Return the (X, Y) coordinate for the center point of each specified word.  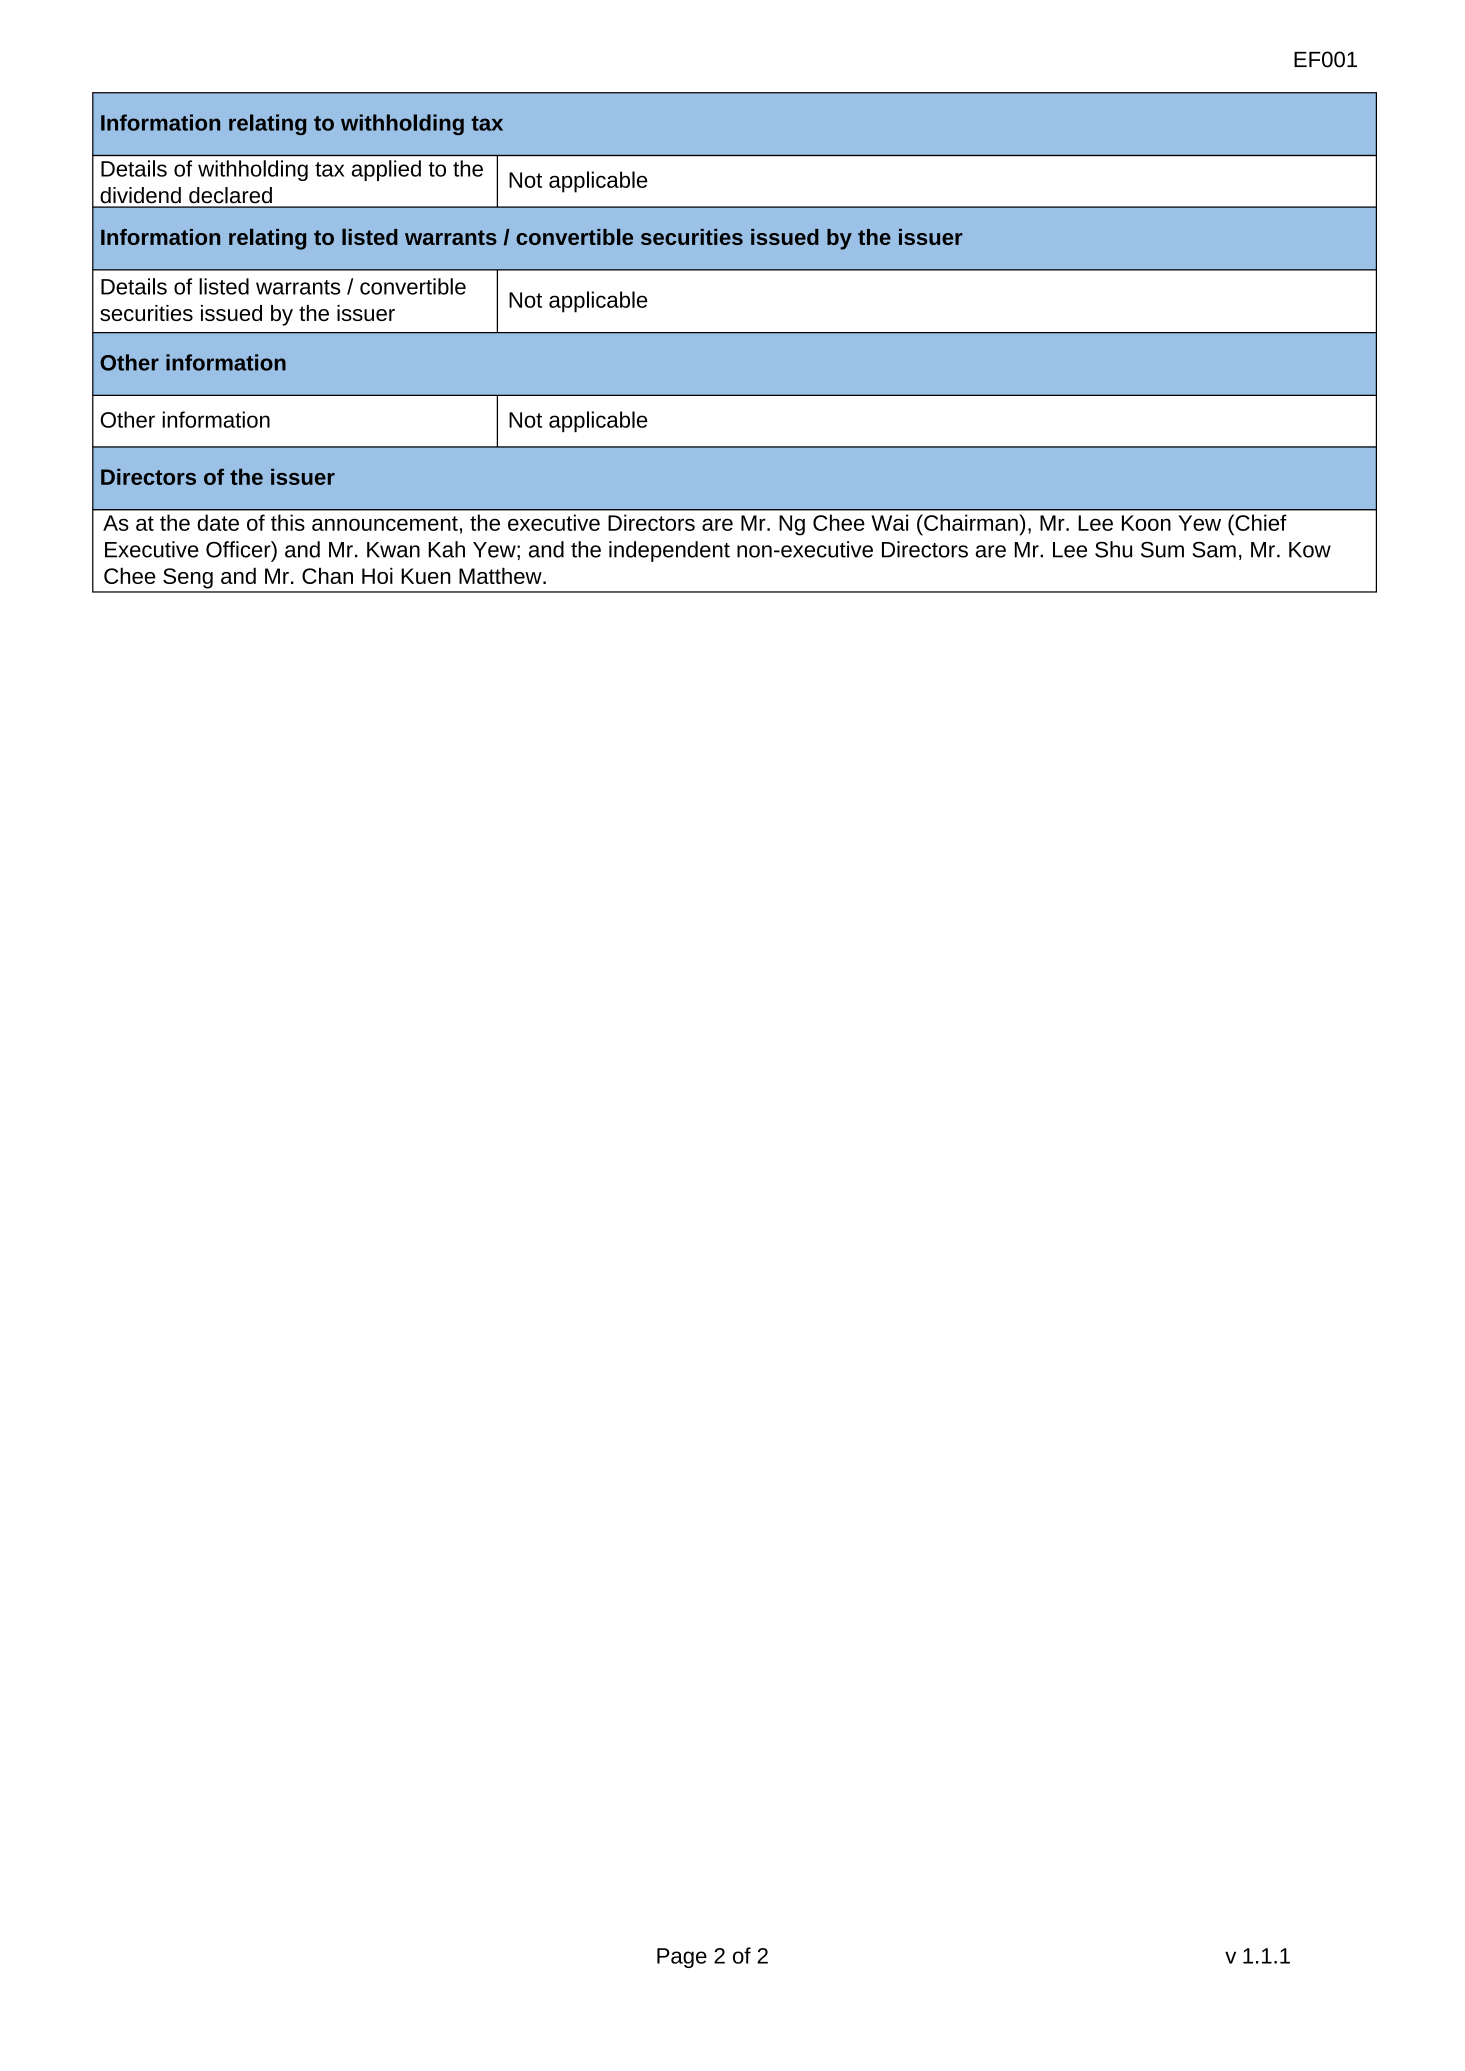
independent (669, 551)
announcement (385, 523)
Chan (327, 575)
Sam (1214, 550)
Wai (889, 522)
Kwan (393, 550)
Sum (1162, 549)
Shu (1113, 549)
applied (386, 170)
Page (682, 1958)
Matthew (501, 575)
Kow (1310, 550)
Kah (446, 549)
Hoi (377, 575)
